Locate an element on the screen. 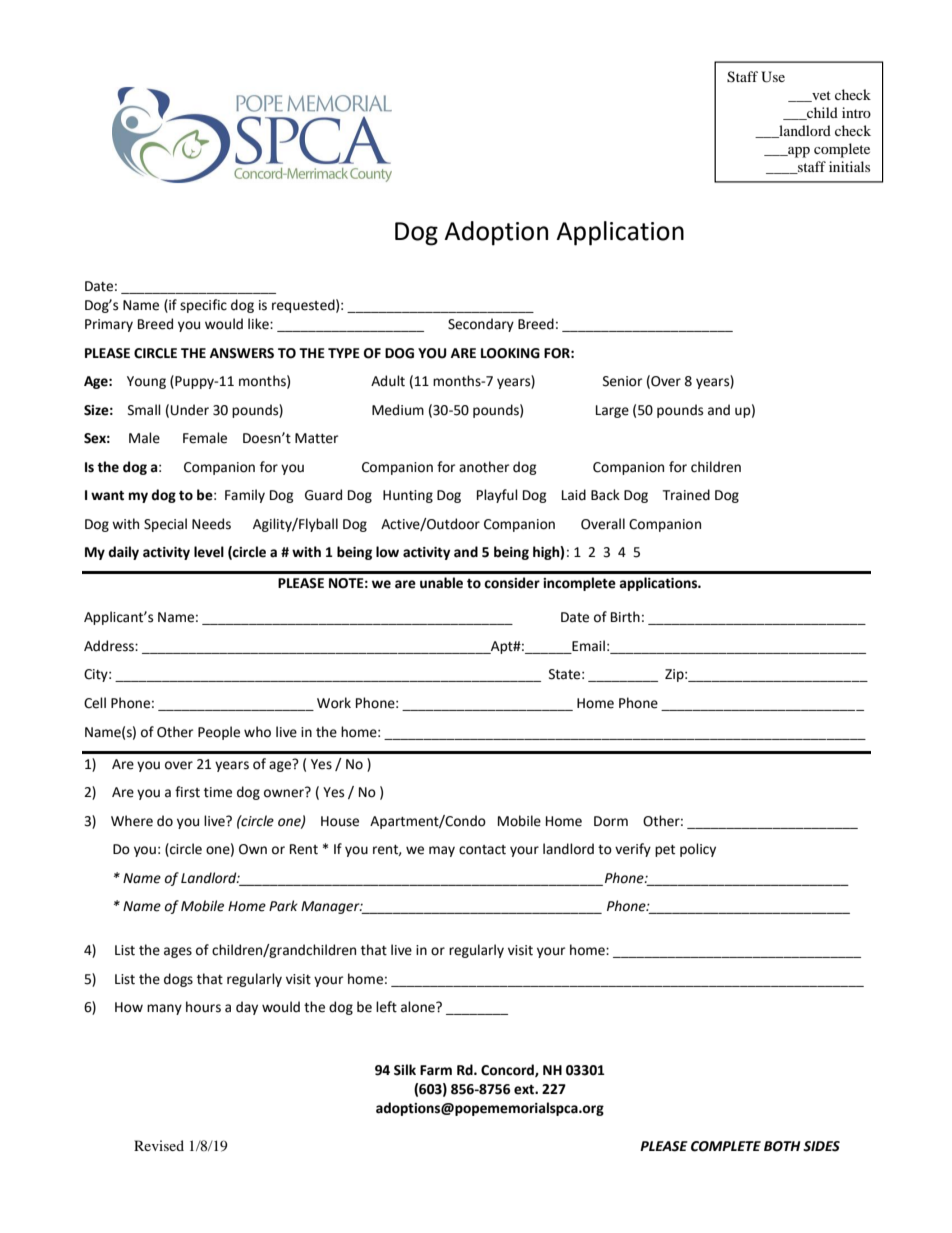 This screenshot has width=952, height=1233. LOOKING is located at coordinates (510, 353).
